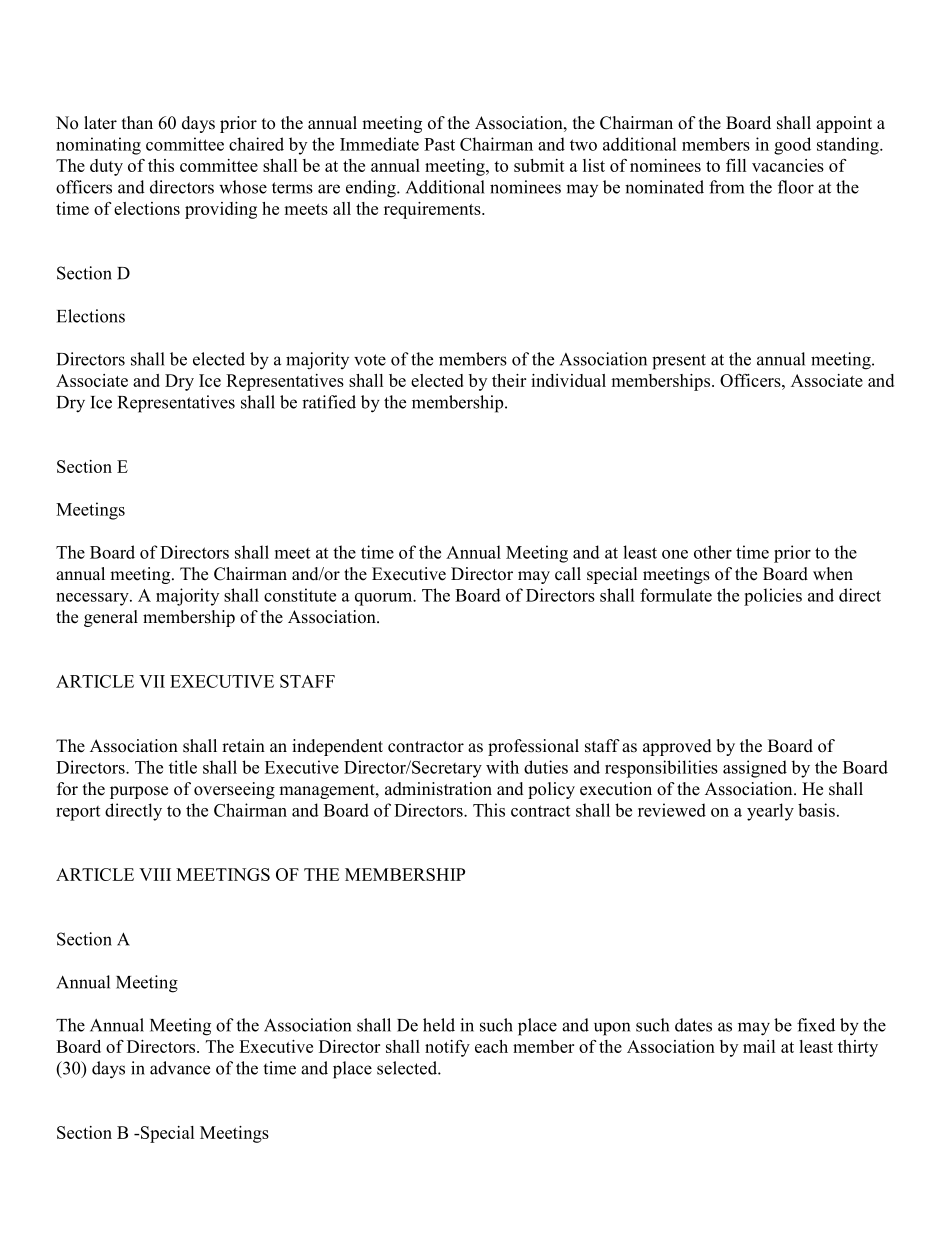 Image resolution: width=952 pixels, height=1233 pixels. What do you see at coordinates (568, 380) in the image?
I see `individual` at bounding box center [568, 380].
